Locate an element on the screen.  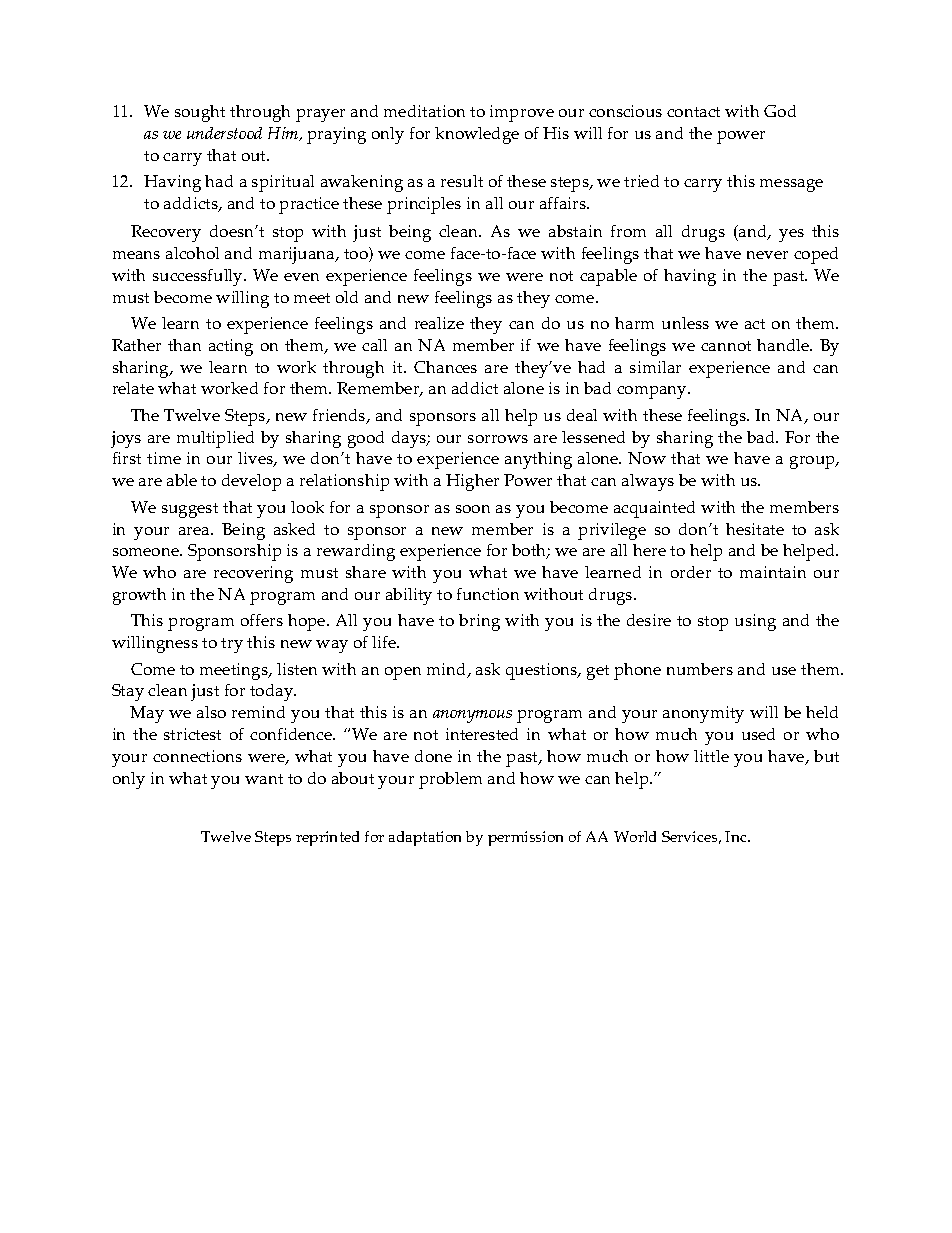
God is located at coordinates (780, 111).
